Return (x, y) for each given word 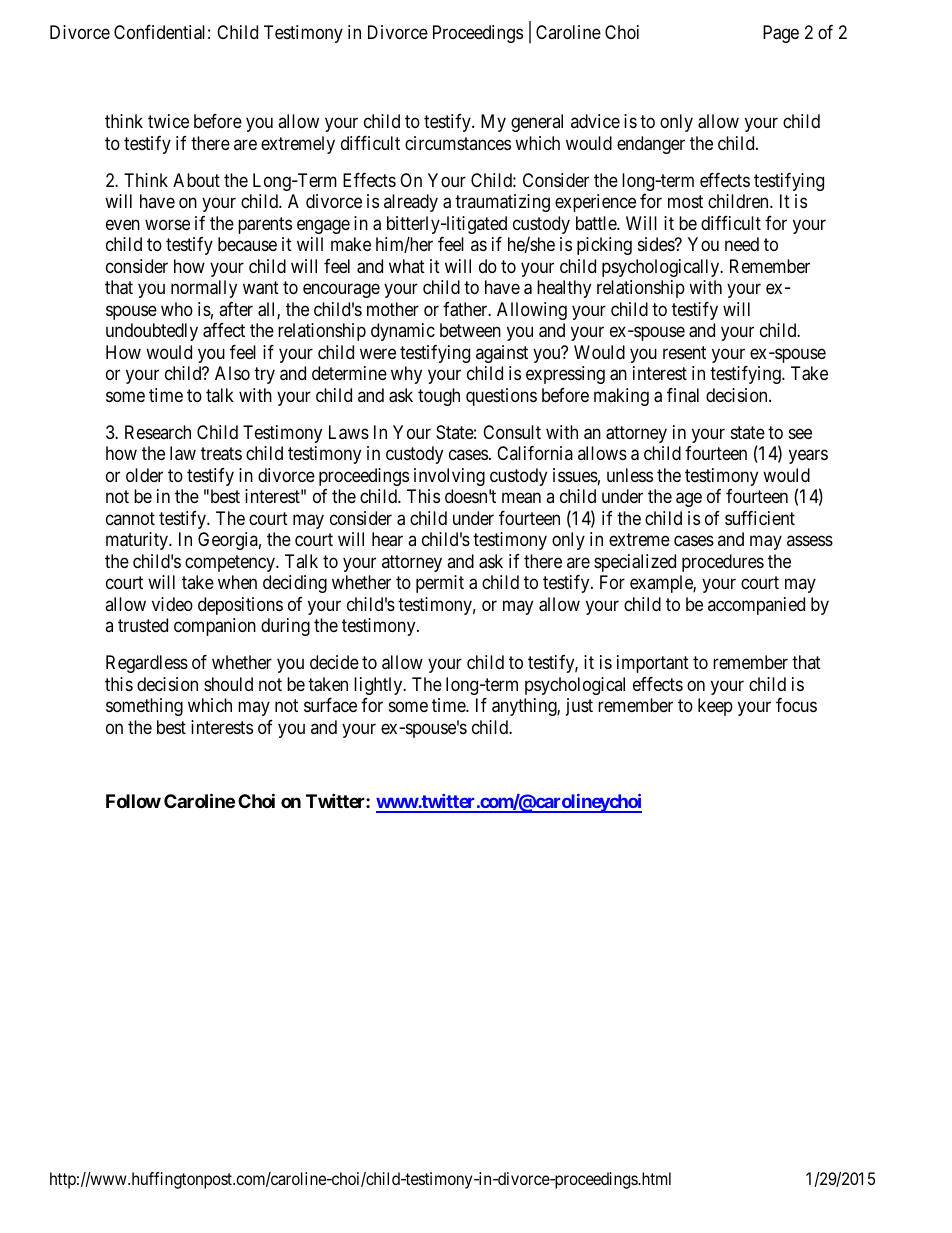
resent (684, 352)
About (196, 180)
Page (781, 34)
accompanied (756, 606)
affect (224, 330)
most (685, 202)
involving (449, 477)
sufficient (760, 518)
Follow (133, 801)
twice (168, 121)
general (537, 123)
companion (215, 627)
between (470, 330)
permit (440, 584)
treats (221, 454)
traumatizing (502, 203)
